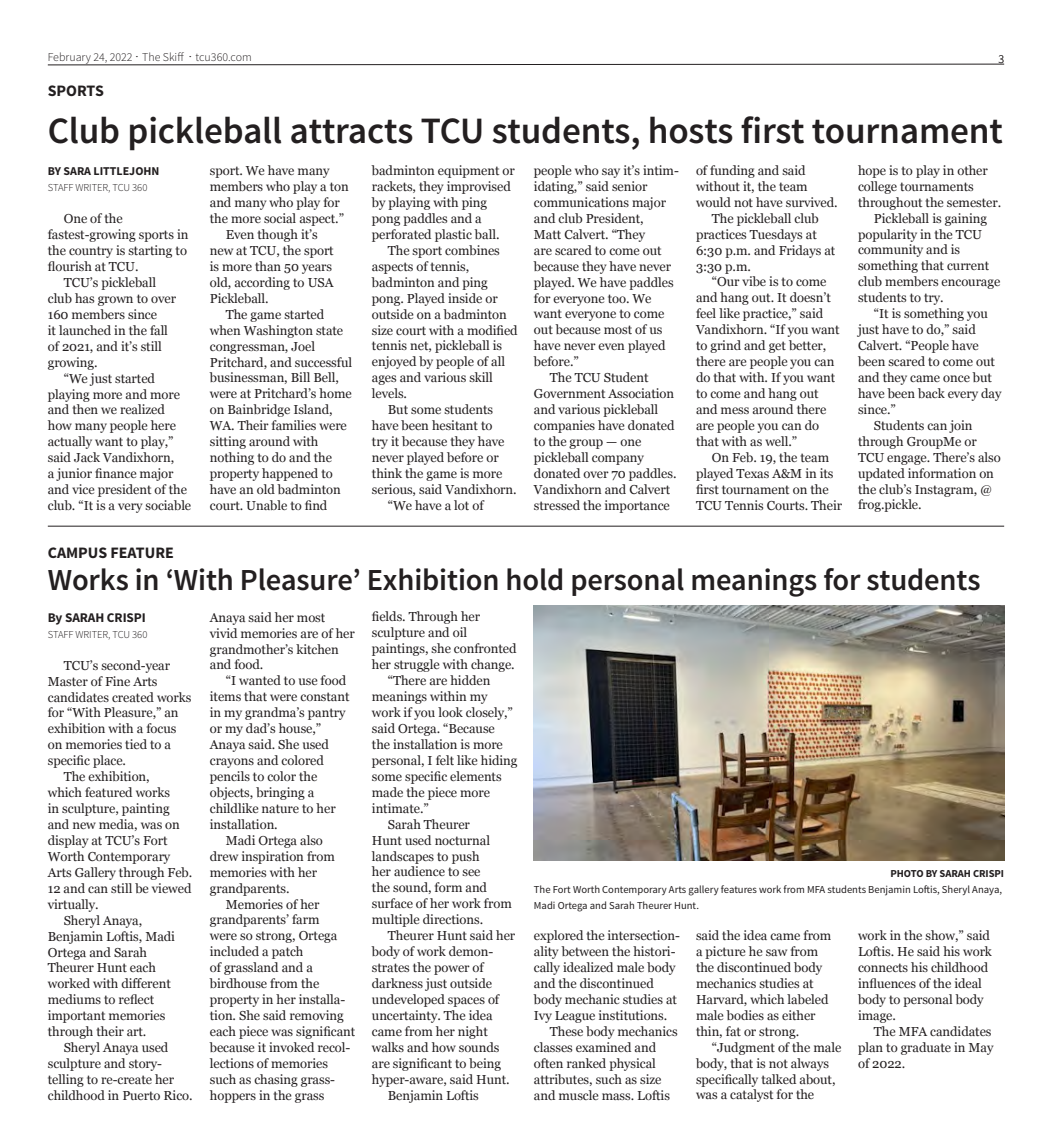 This document has width=1052, height=1148. What do you see at coordinates (881, 474) in the document?
I see `updated` at bounding box center [881, 474].
